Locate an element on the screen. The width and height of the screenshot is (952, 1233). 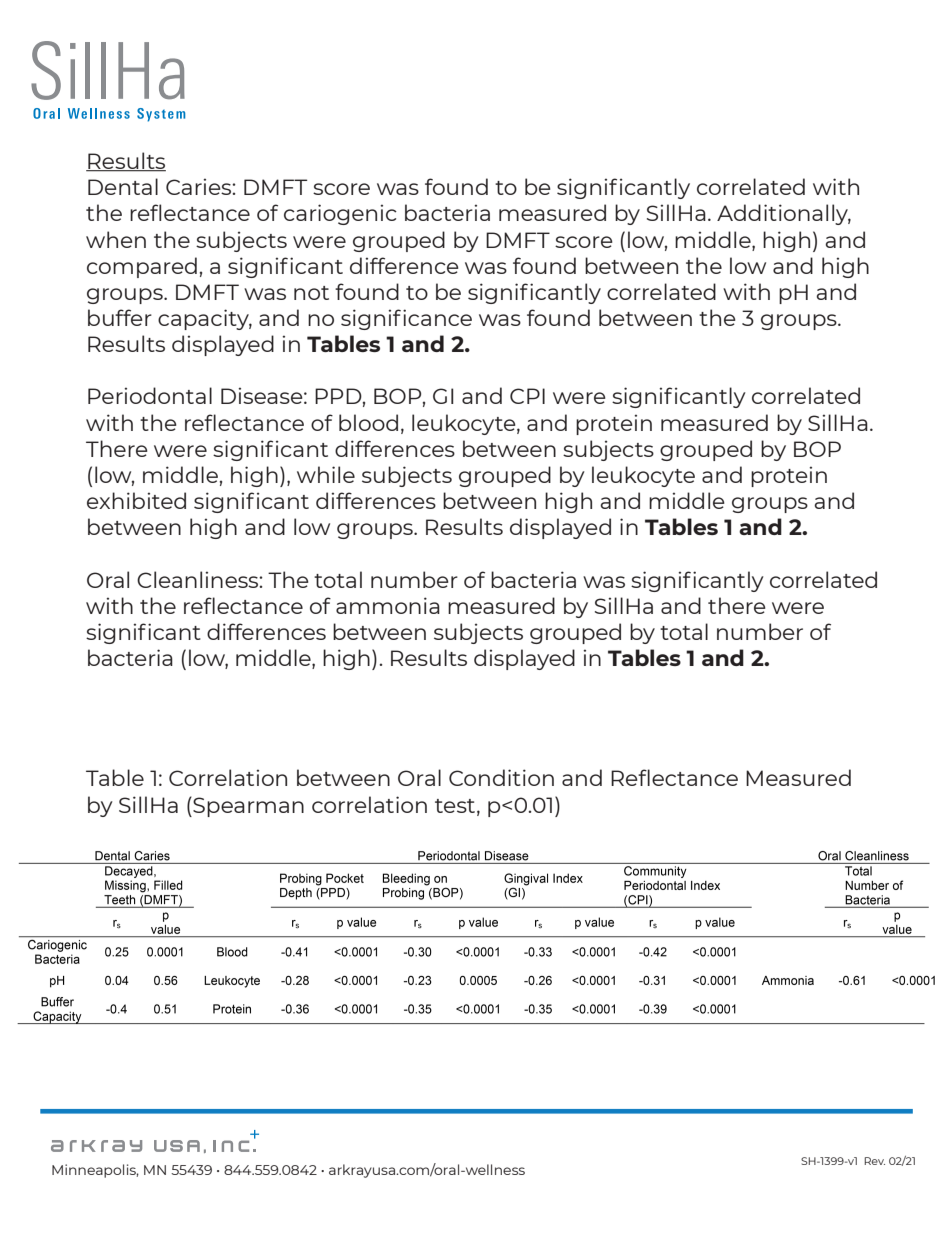
significance is located at coordinates (406, 319).
